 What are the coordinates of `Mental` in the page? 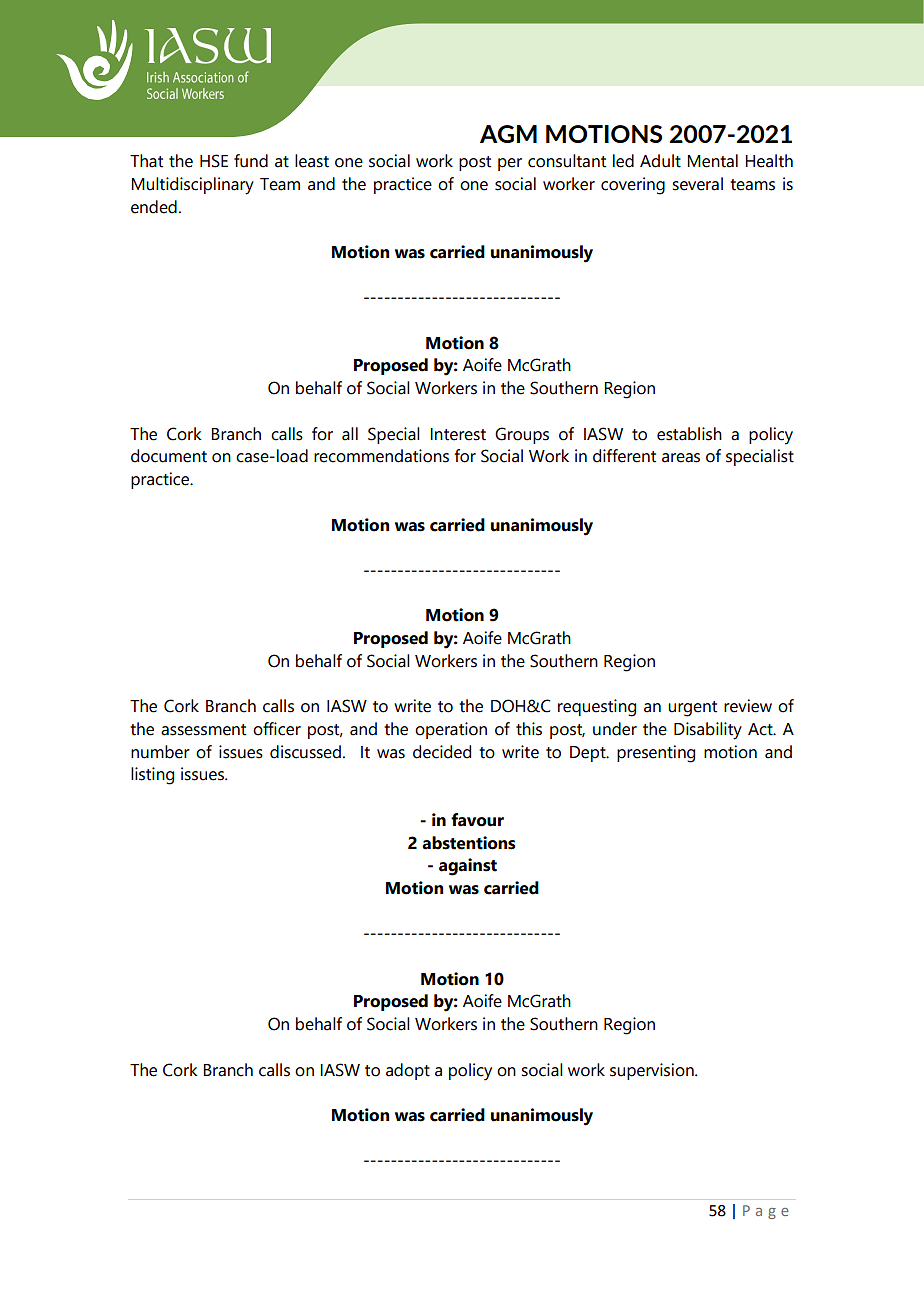 It's located at (712, 161).
